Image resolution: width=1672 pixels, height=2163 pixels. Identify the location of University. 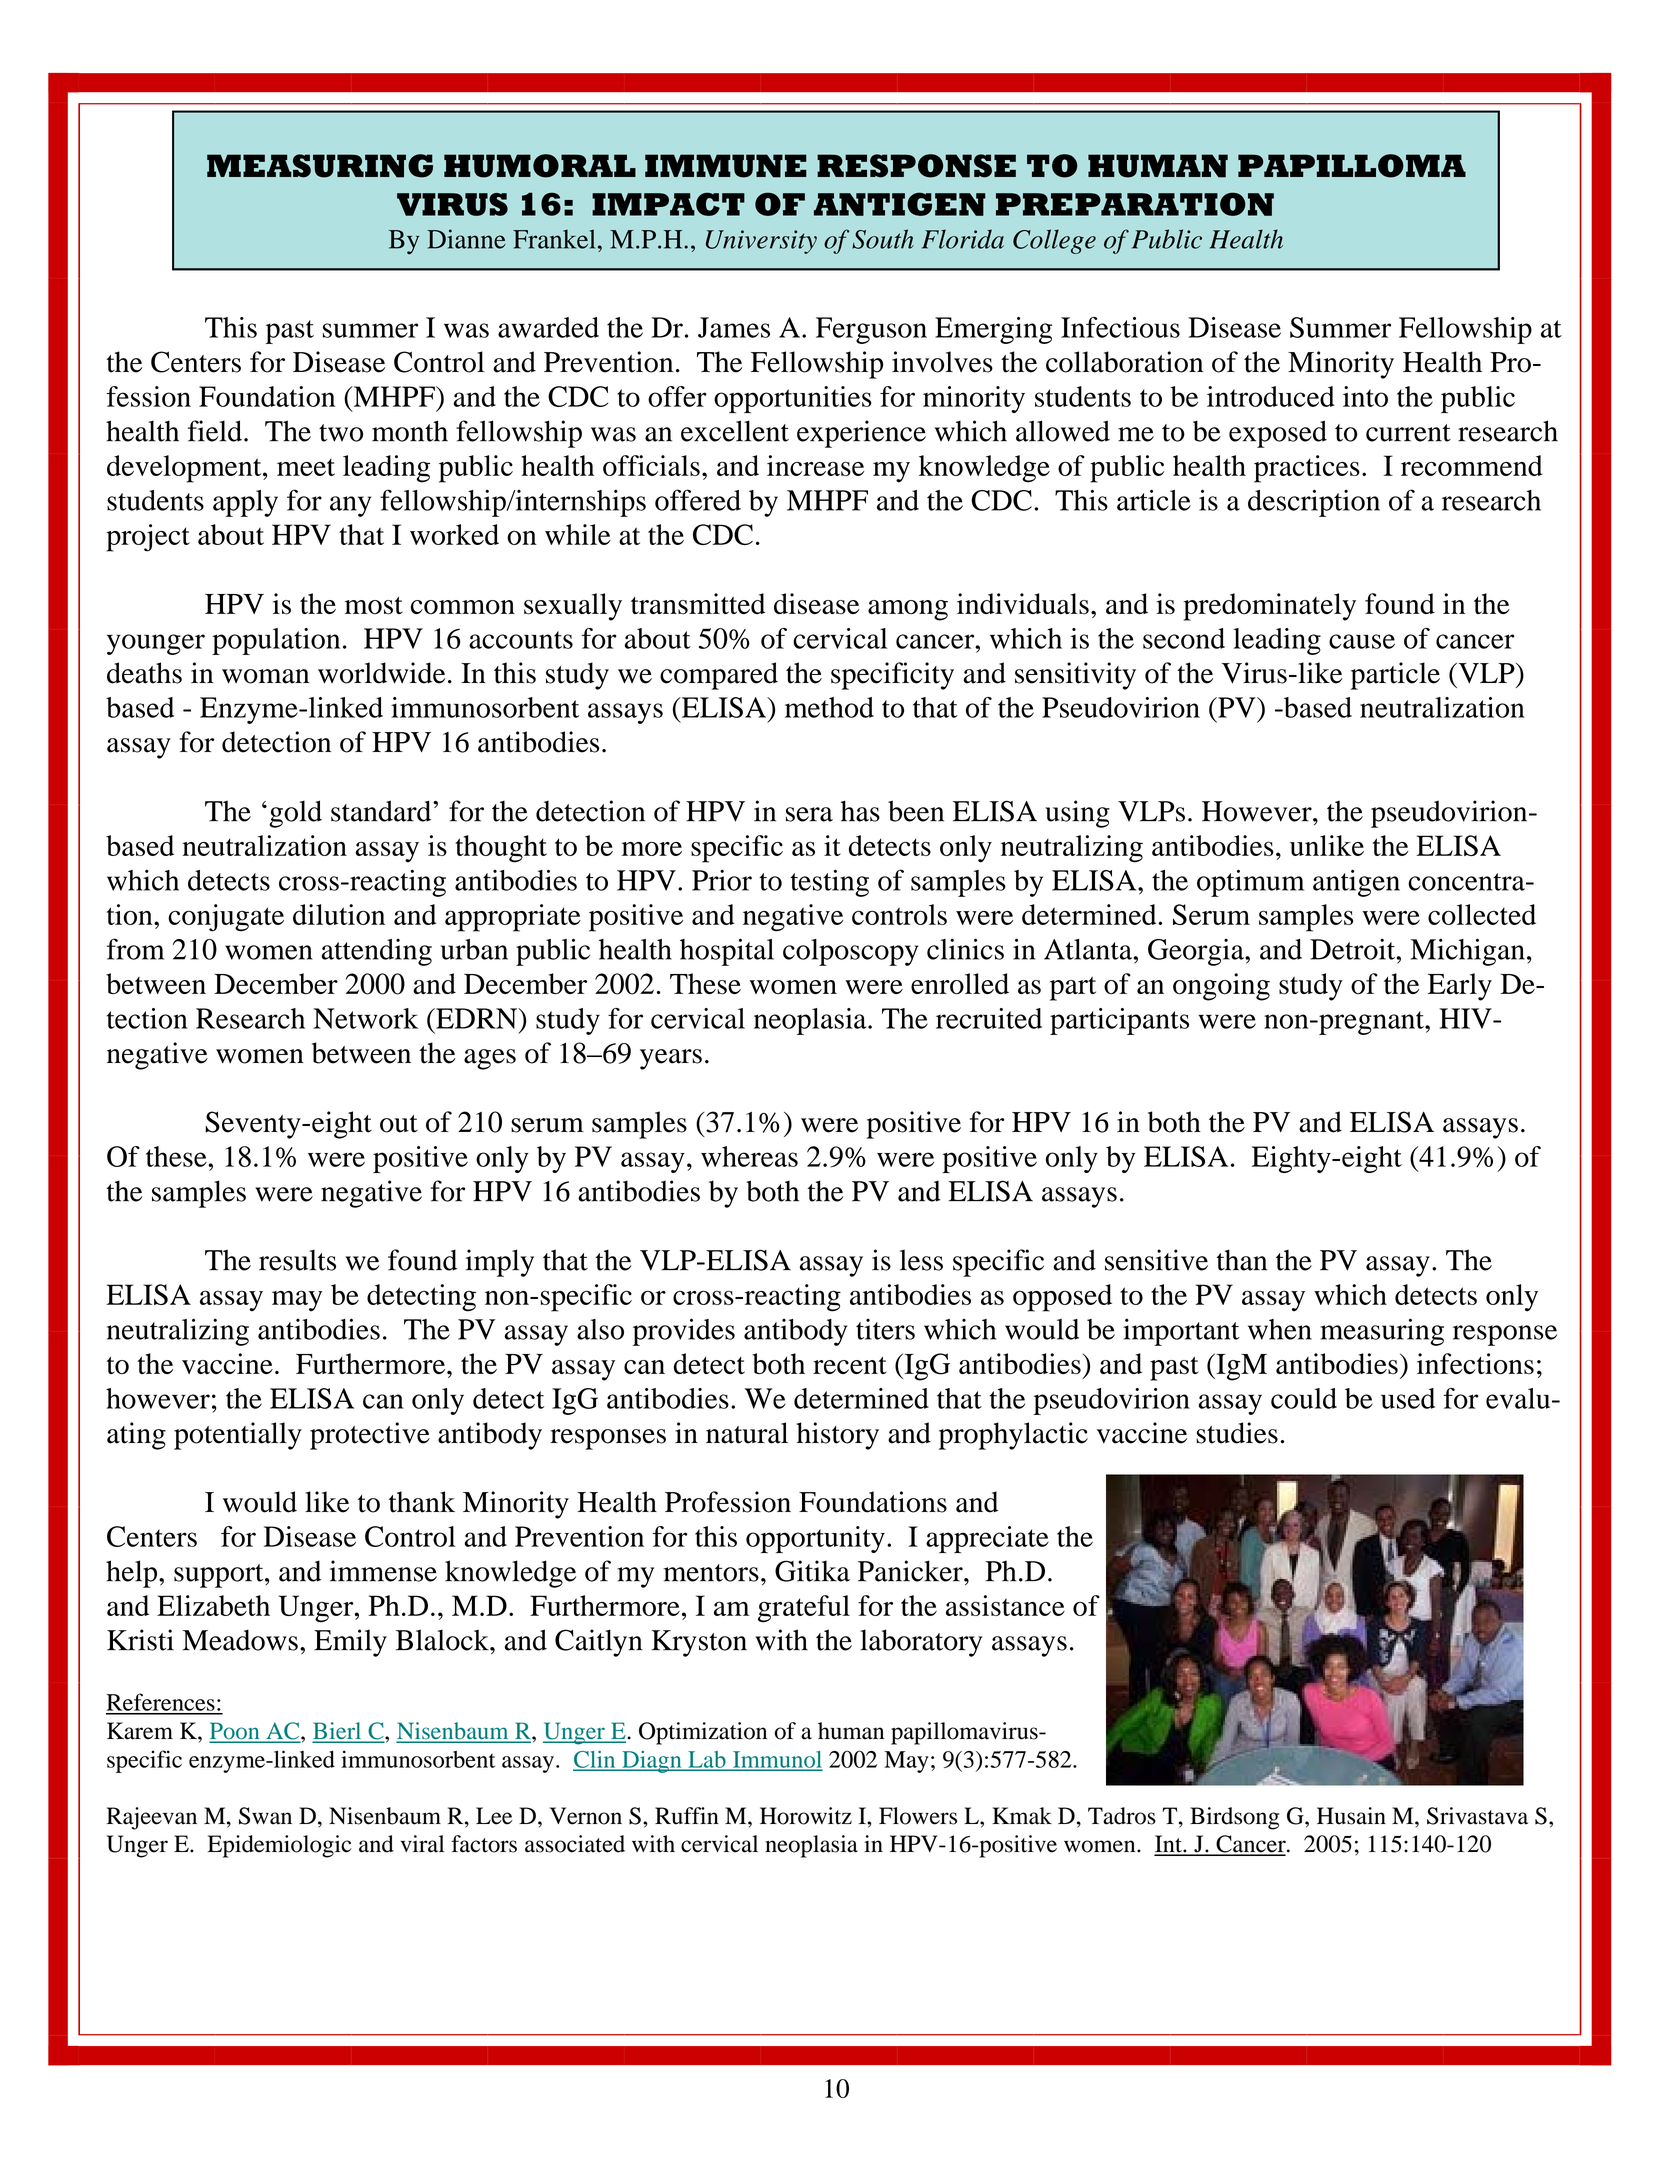
(761, 242).
